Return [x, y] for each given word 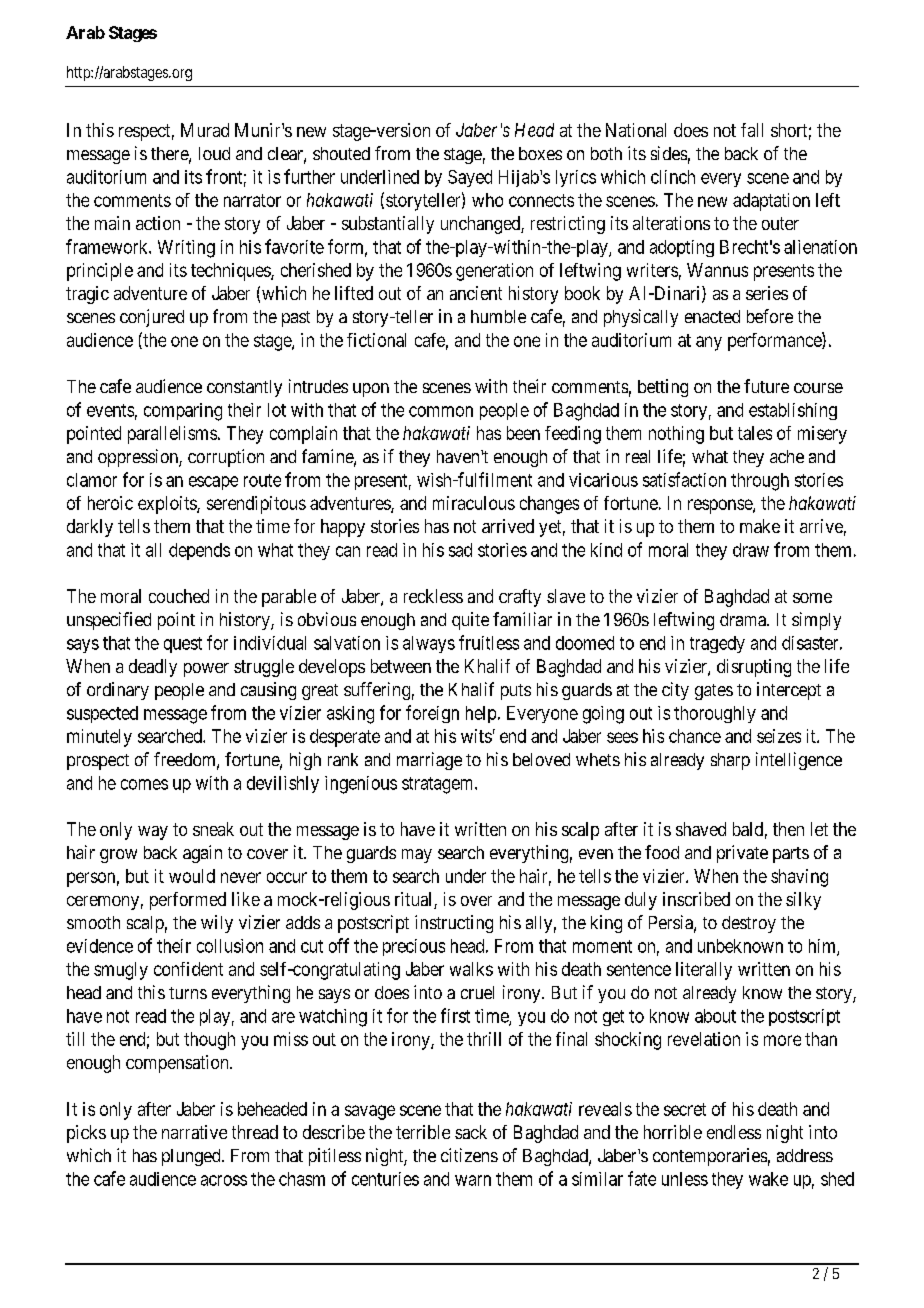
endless [734, 1132]
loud [214, 153]
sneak [213, 829]
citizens [469, 1155]
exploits [168, 505]
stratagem [439, 785]
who [487, 200]
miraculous [474, 503]
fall [752, 130]
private [742, 854]
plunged [192, 1157]
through [760, 482]
